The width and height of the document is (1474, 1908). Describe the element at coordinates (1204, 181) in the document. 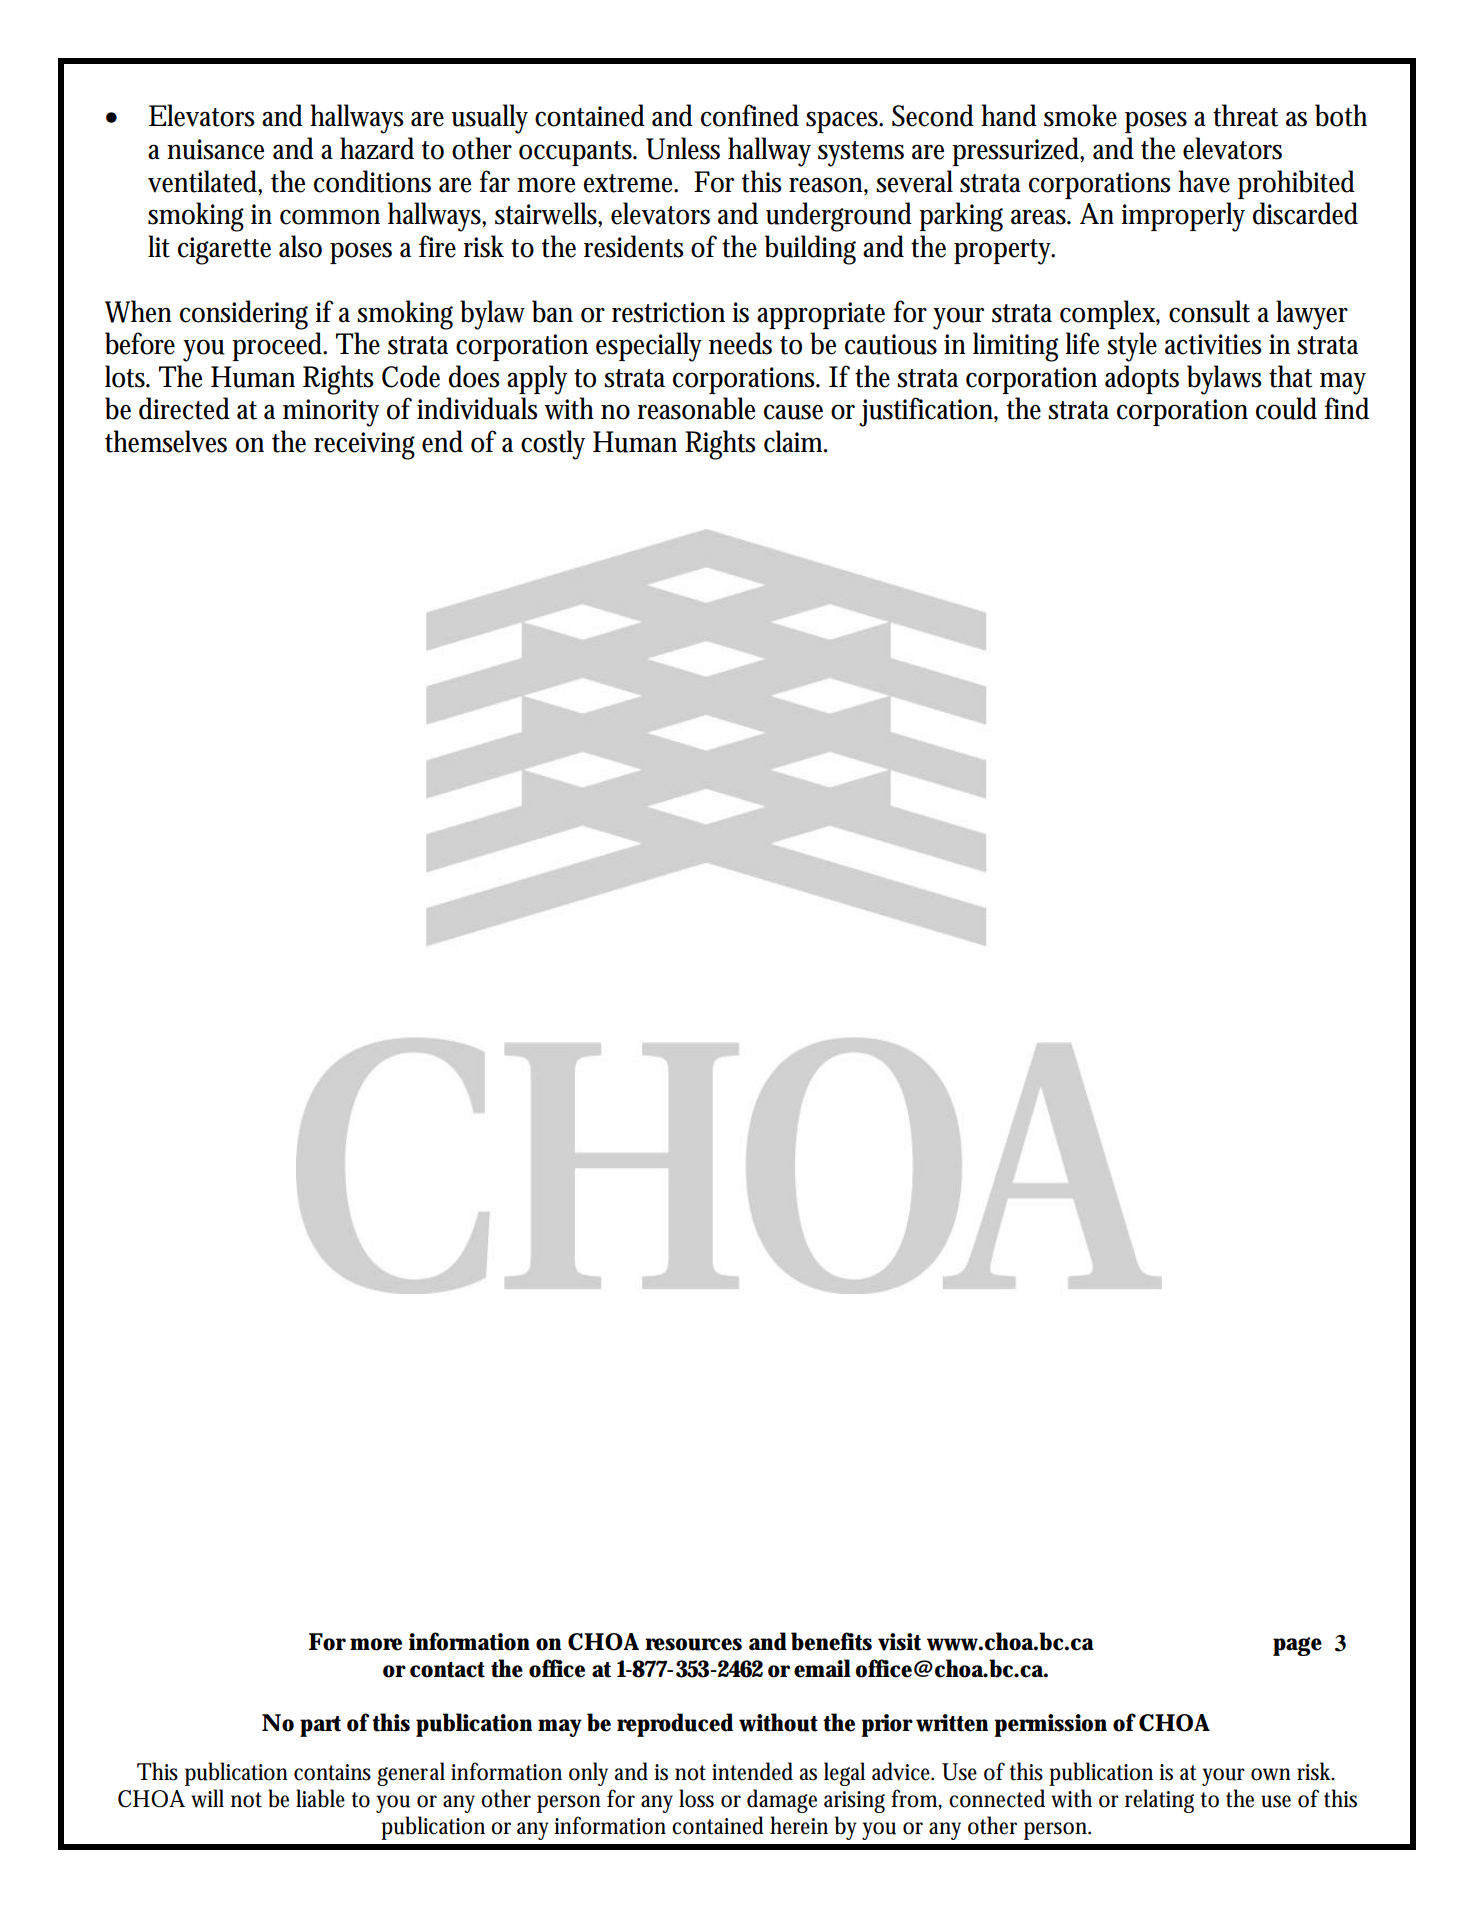

I see `have` at that location.
